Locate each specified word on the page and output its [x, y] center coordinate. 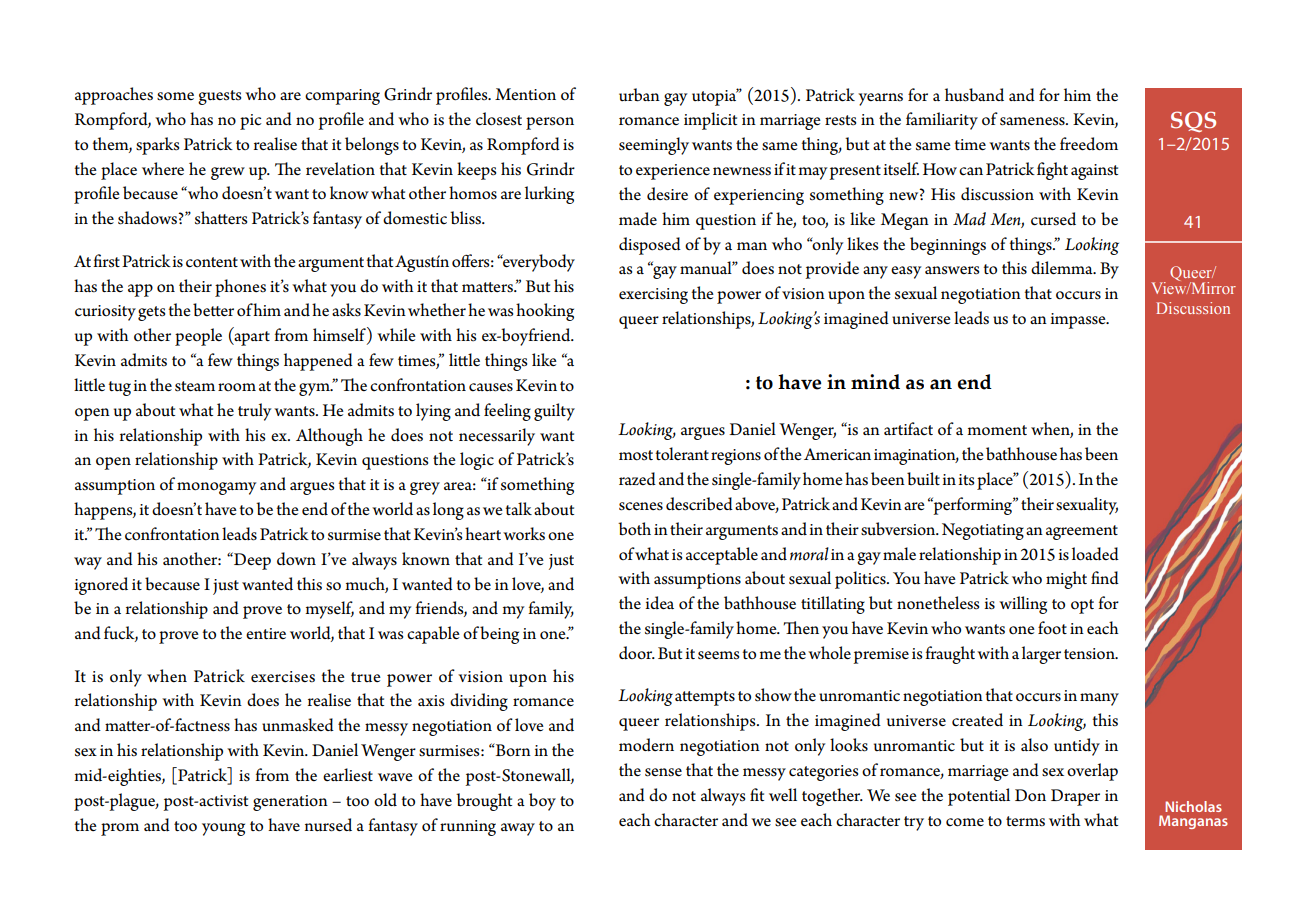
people [198, 337]
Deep [251, 561]
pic [250, 122]
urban [639, 95]
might [1066, 580]
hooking [545, 312]
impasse [1079, 321]
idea [659, 603]
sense [663, 772]
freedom [1089, 144]
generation [290, 803]
